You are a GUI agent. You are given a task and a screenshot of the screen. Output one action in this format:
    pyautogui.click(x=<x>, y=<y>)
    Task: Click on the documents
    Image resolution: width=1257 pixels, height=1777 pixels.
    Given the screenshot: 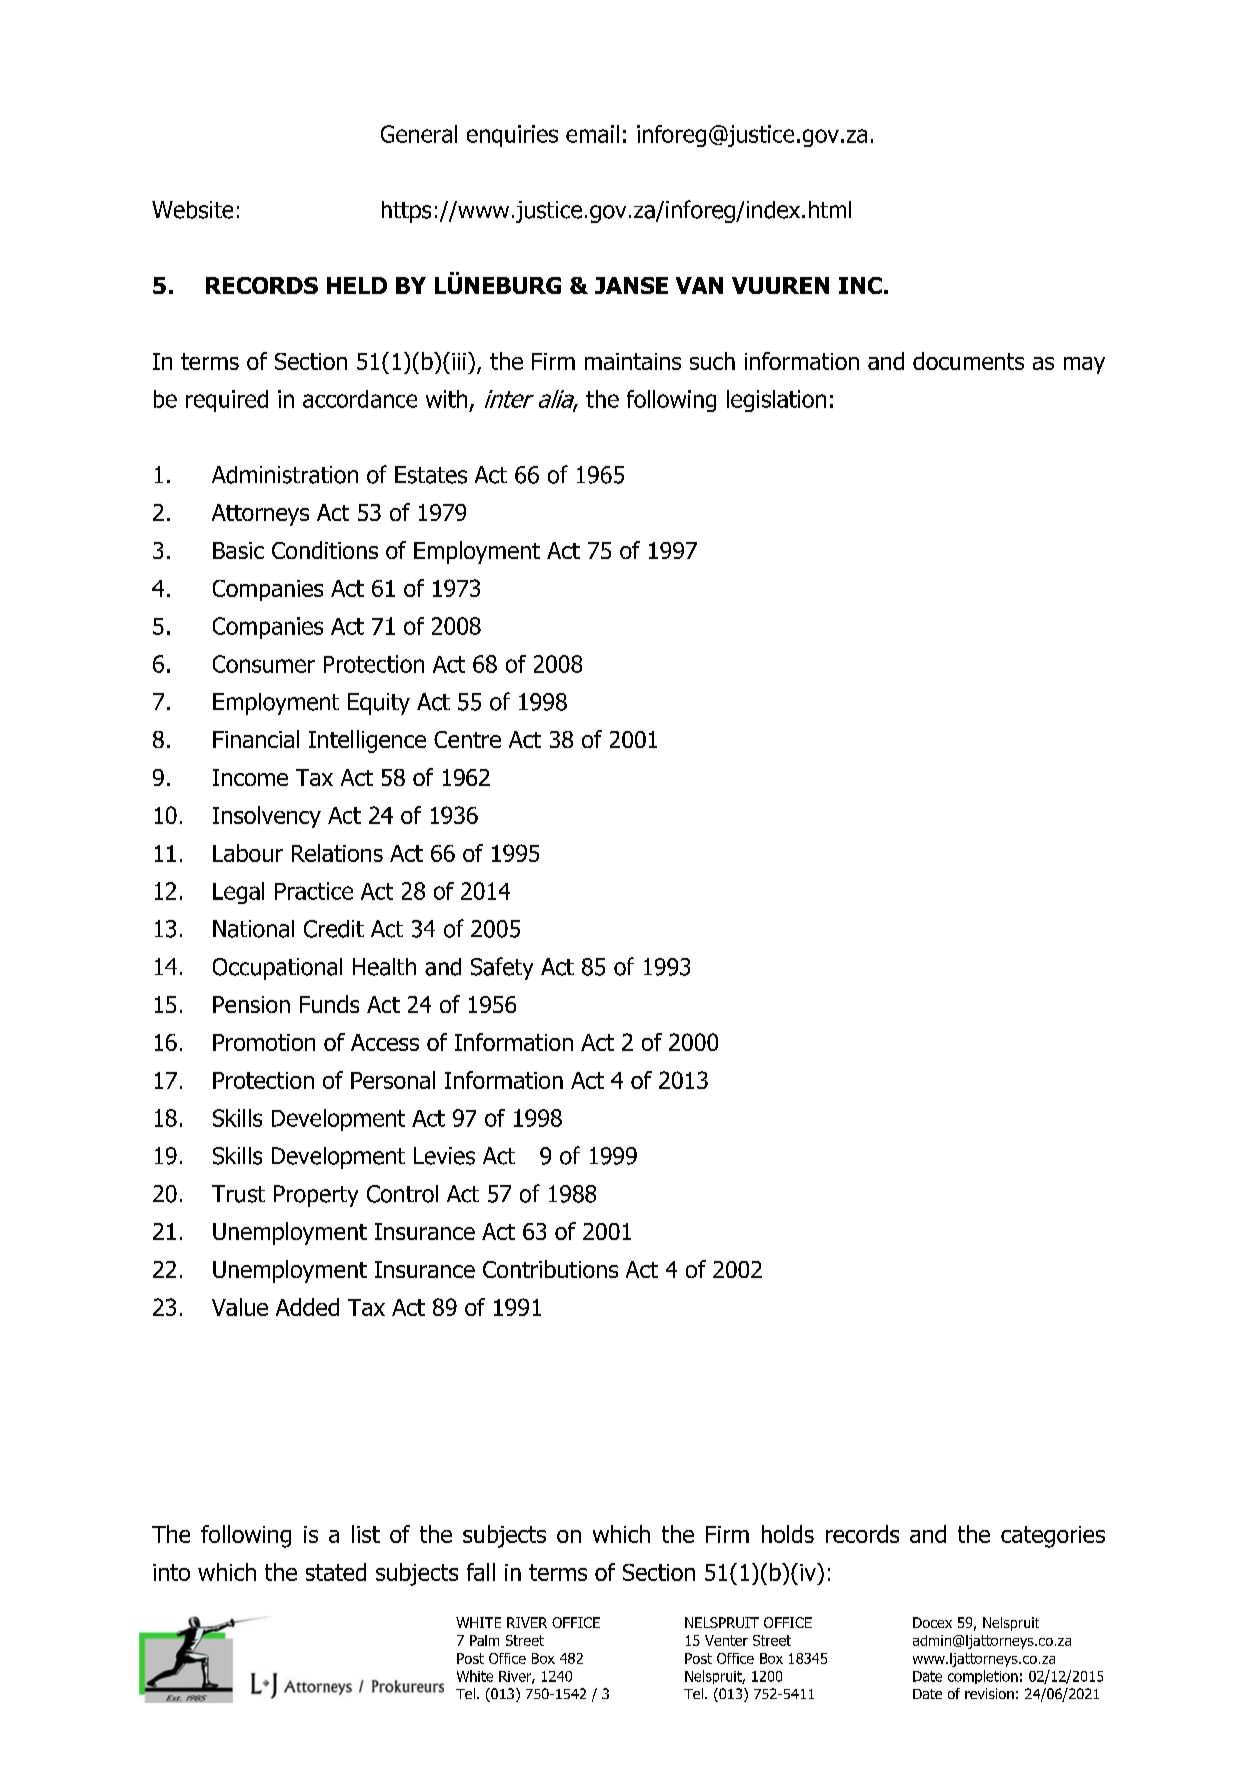 What is the action you would take?
    pyautogui.click(x=968, y=361)
